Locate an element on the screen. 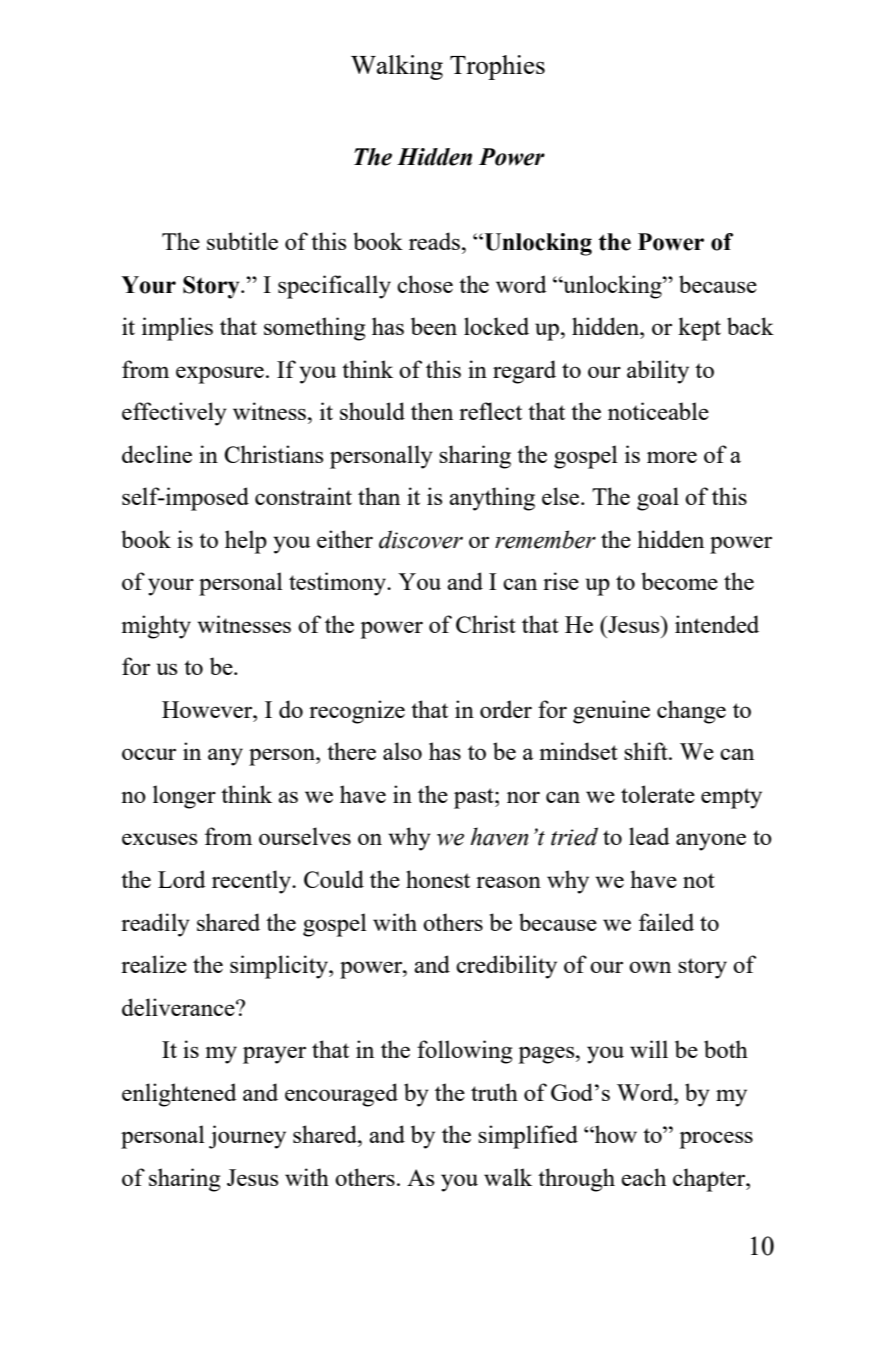  kept is located at coordinates (699, 329).
